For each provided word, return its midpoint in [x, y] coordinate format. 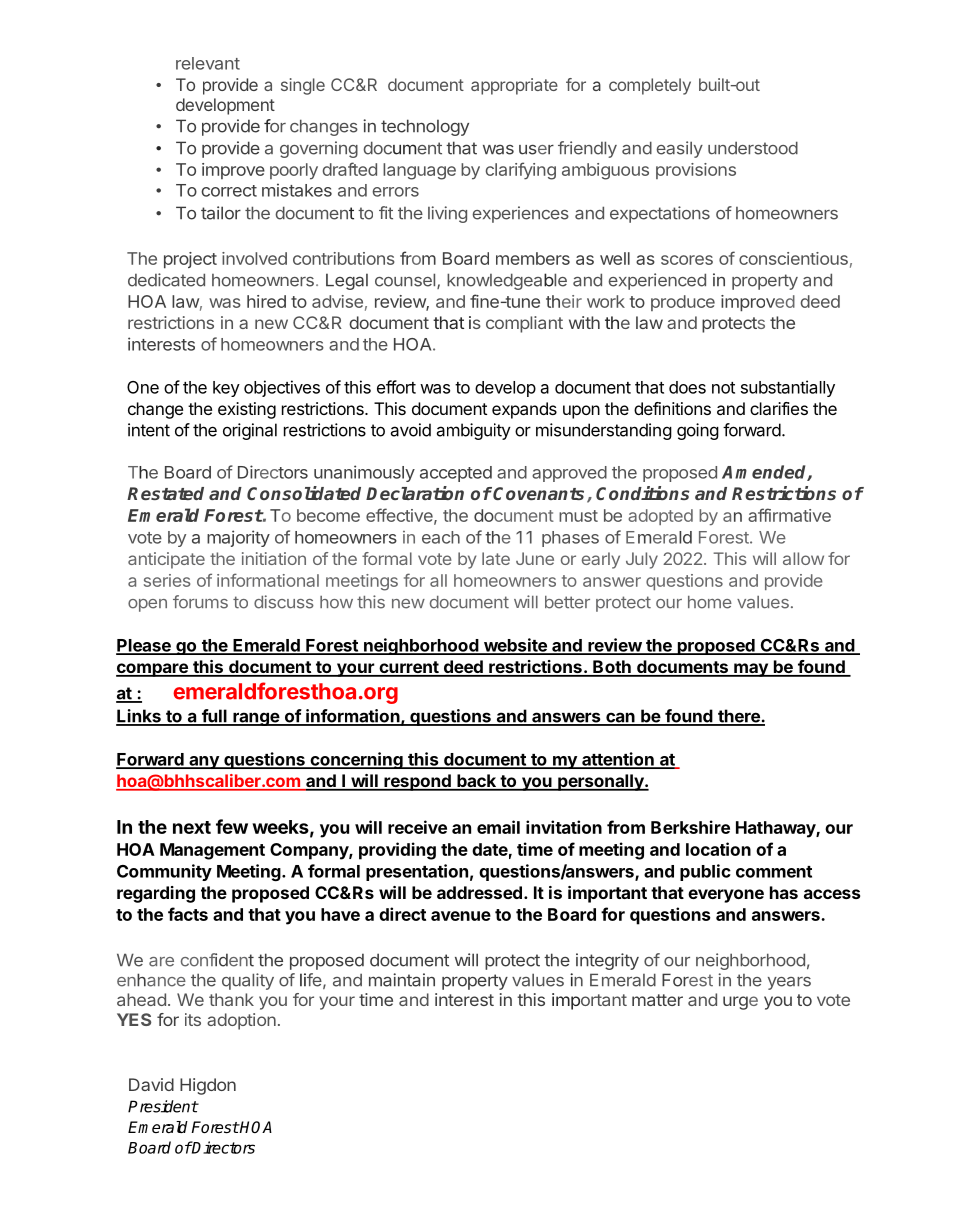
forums [200, 602]
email [498, 827]
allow [803, 558]
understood [753, 148]
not [723, 388]
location [718, 849]
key [226, 389]
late [496, 558]
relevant [208, 63]
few [232, 826]
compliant [524, 324]
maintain [402, 980]
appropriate [514, 86]
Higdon [208, 1086]
